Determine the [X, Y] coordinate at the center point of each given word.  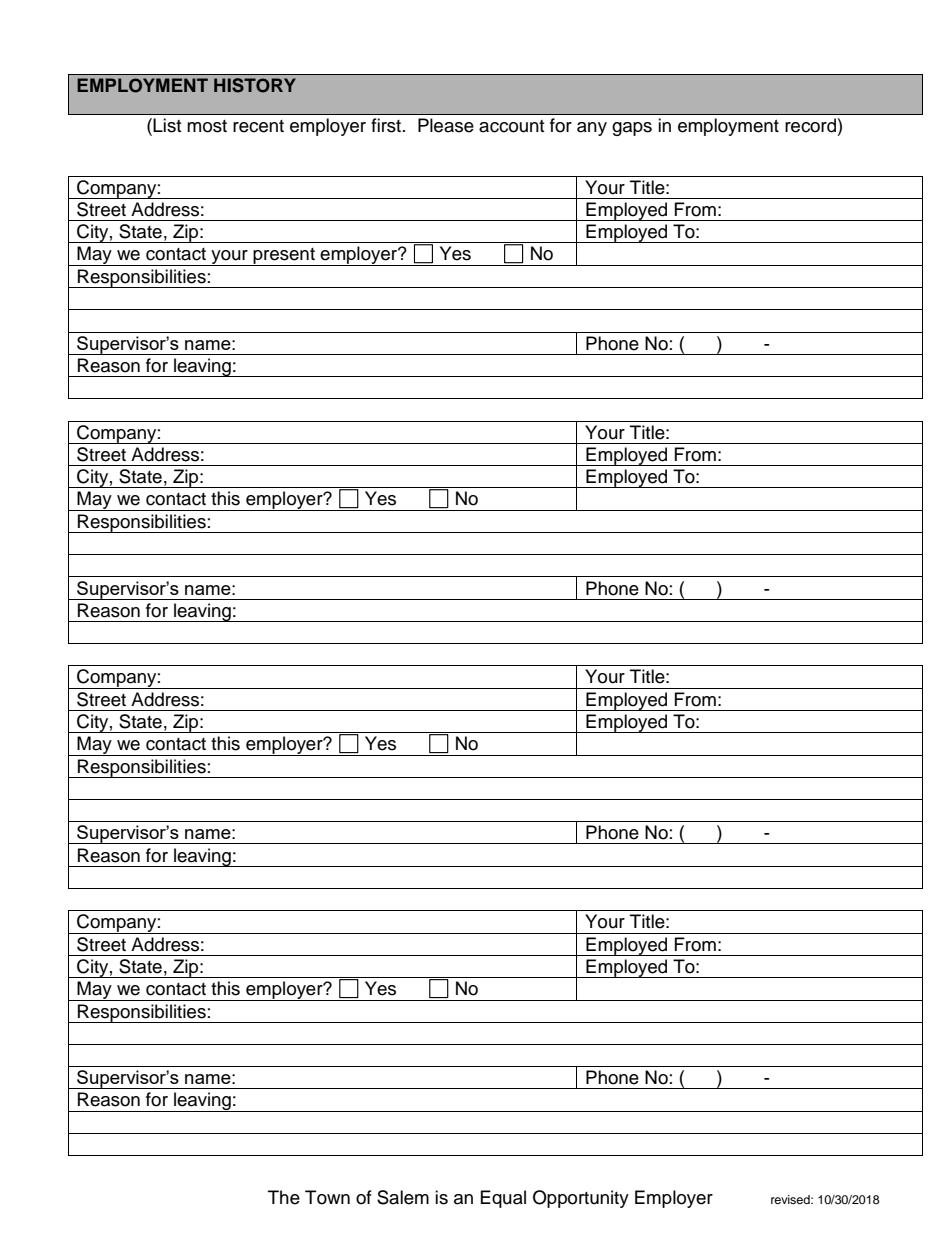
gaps [632, 129]
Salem [403, 1197]
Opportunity [581, 1199]
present [284, 257]
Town [327, 1197]
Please [446, 125]
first [387, 125]
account [511, 126]
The [284, 1197]
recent [258, 126]
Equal [503, 1199]
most [207, 126]
